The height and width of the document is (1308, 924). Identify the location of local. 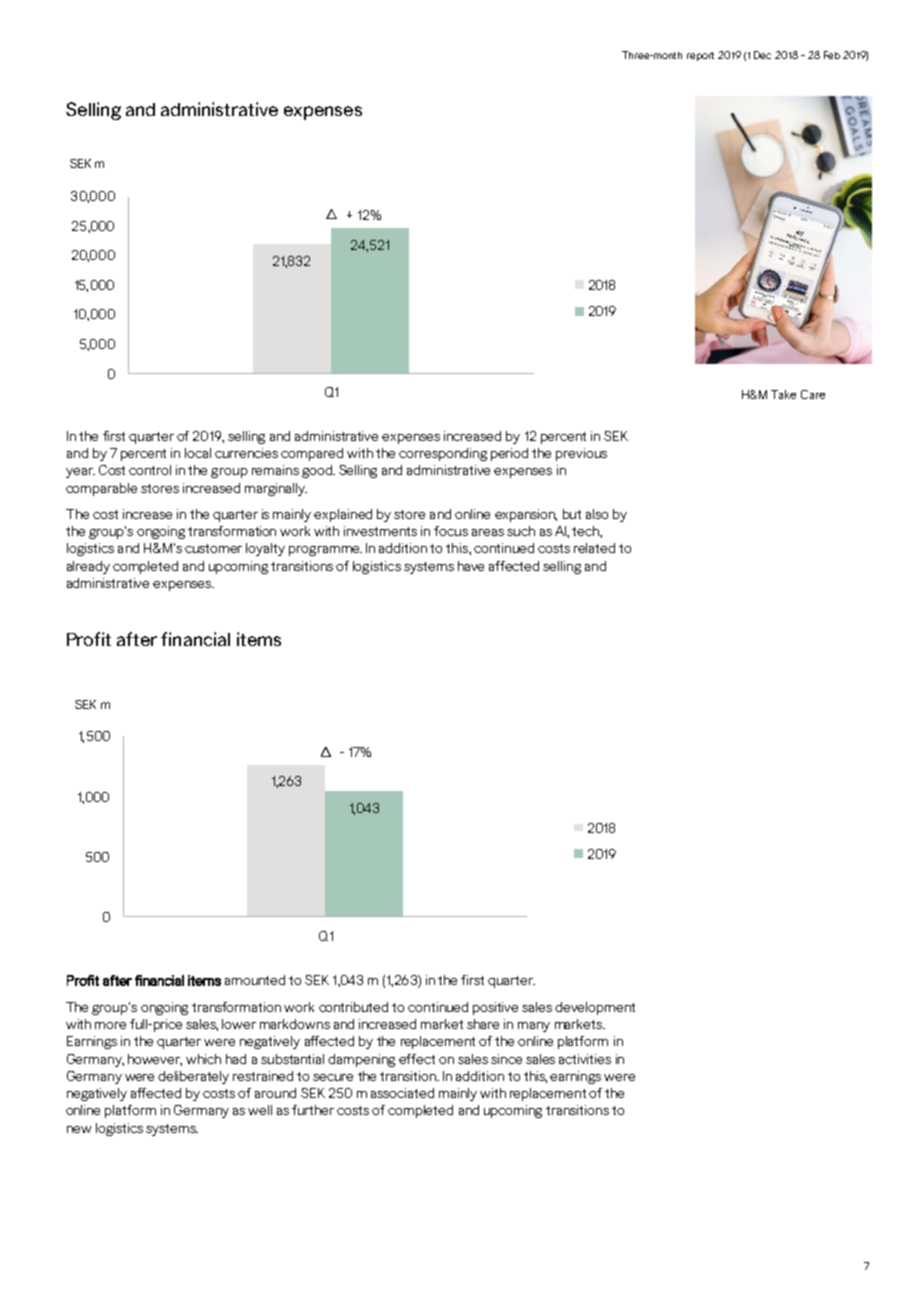
(198, 453).
